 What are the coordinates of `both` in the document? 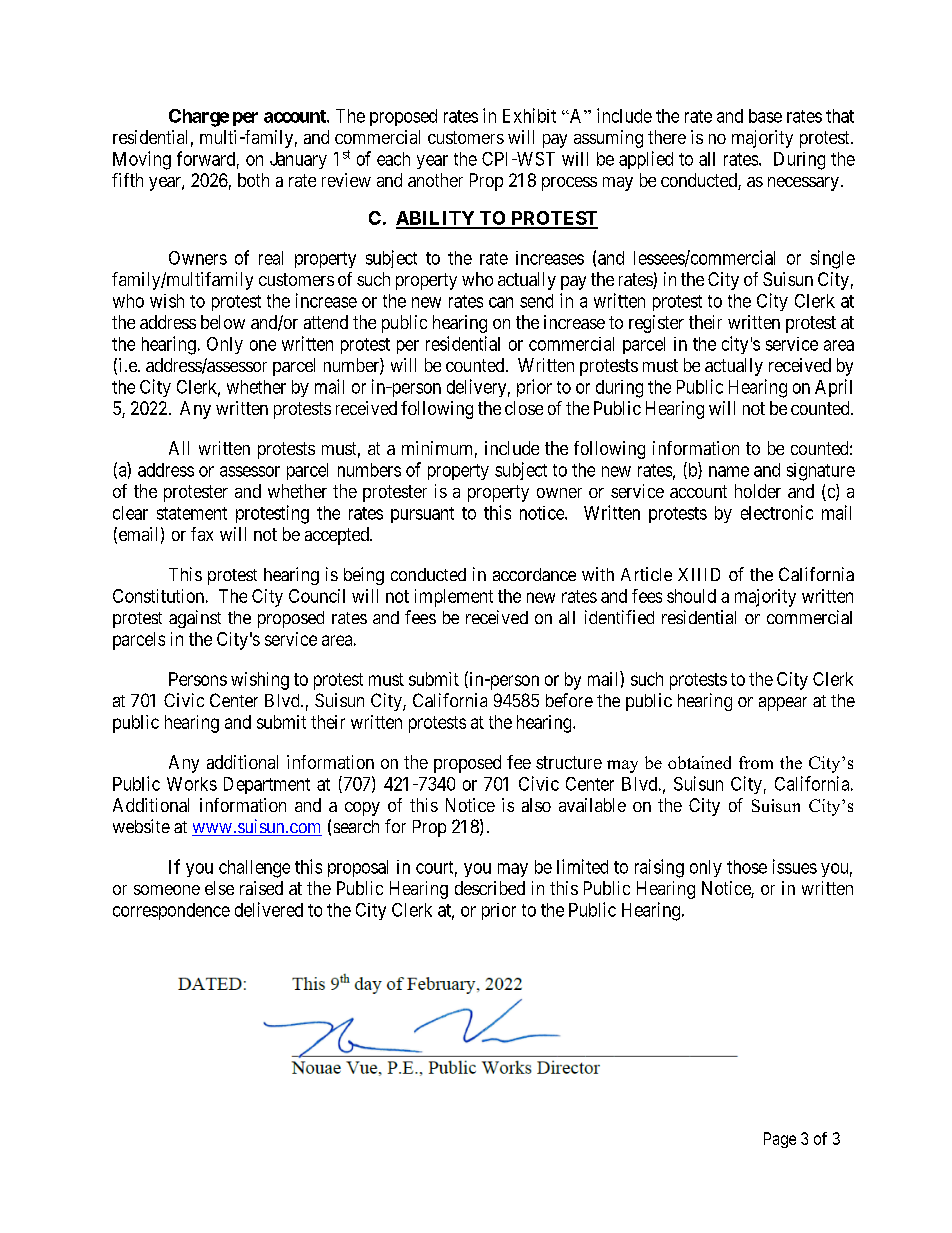 It's located at (253, 180).
